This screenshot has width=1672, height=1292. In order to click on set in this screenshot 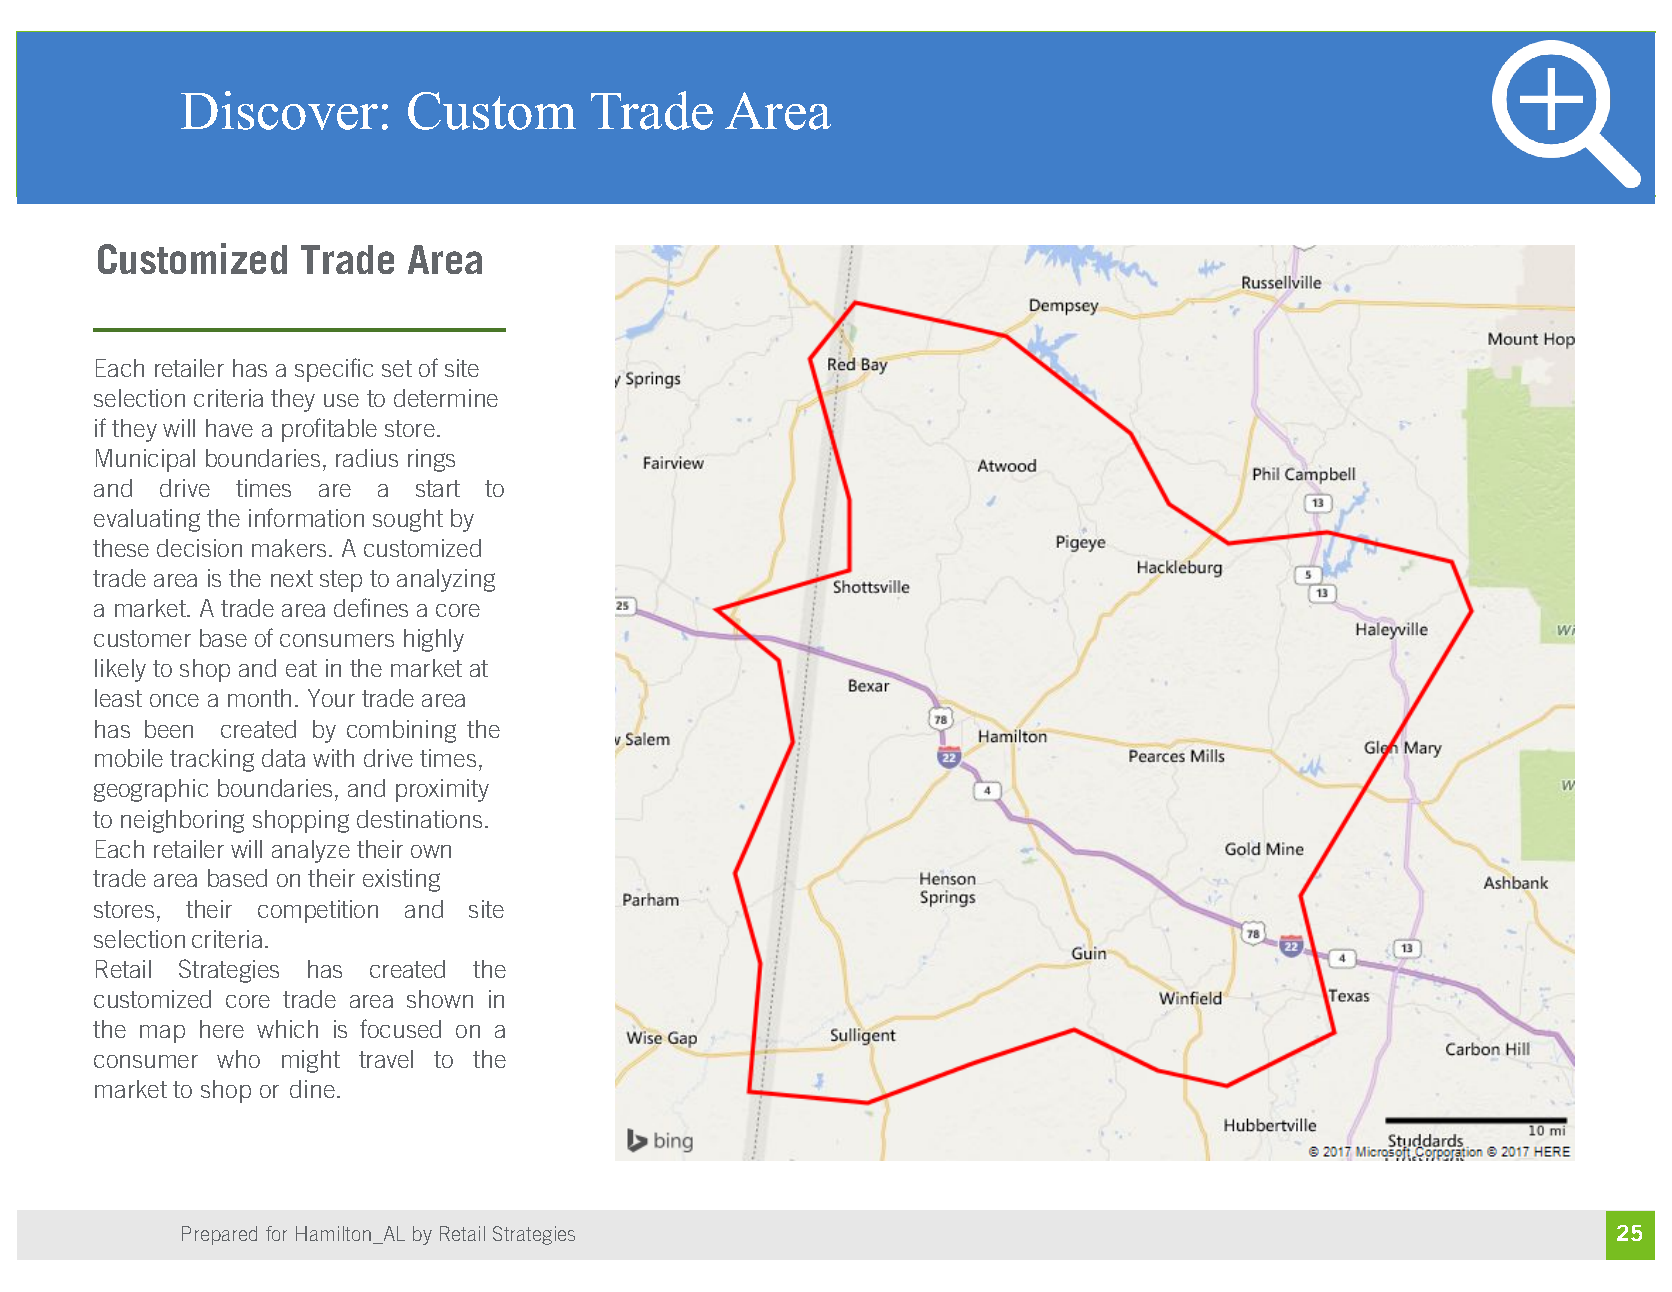, I will do `click(397, 368)`.
